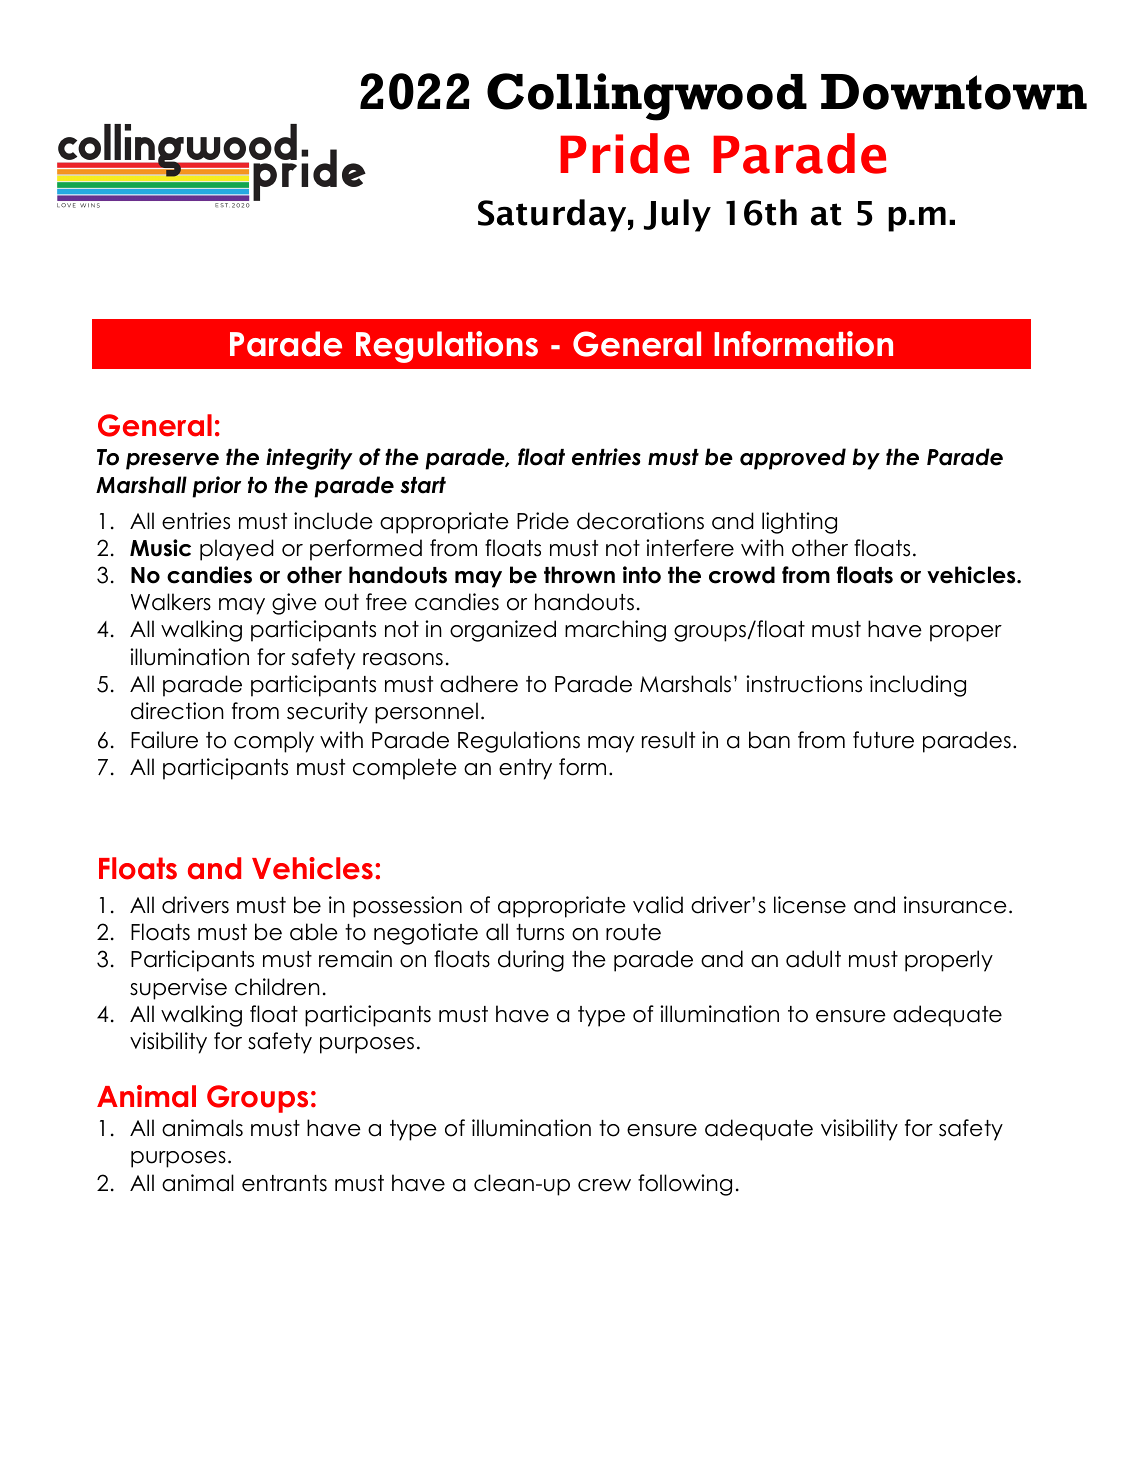 This document has width=1131, height=1463. I want to click on Downtown, so click(954, 92).
